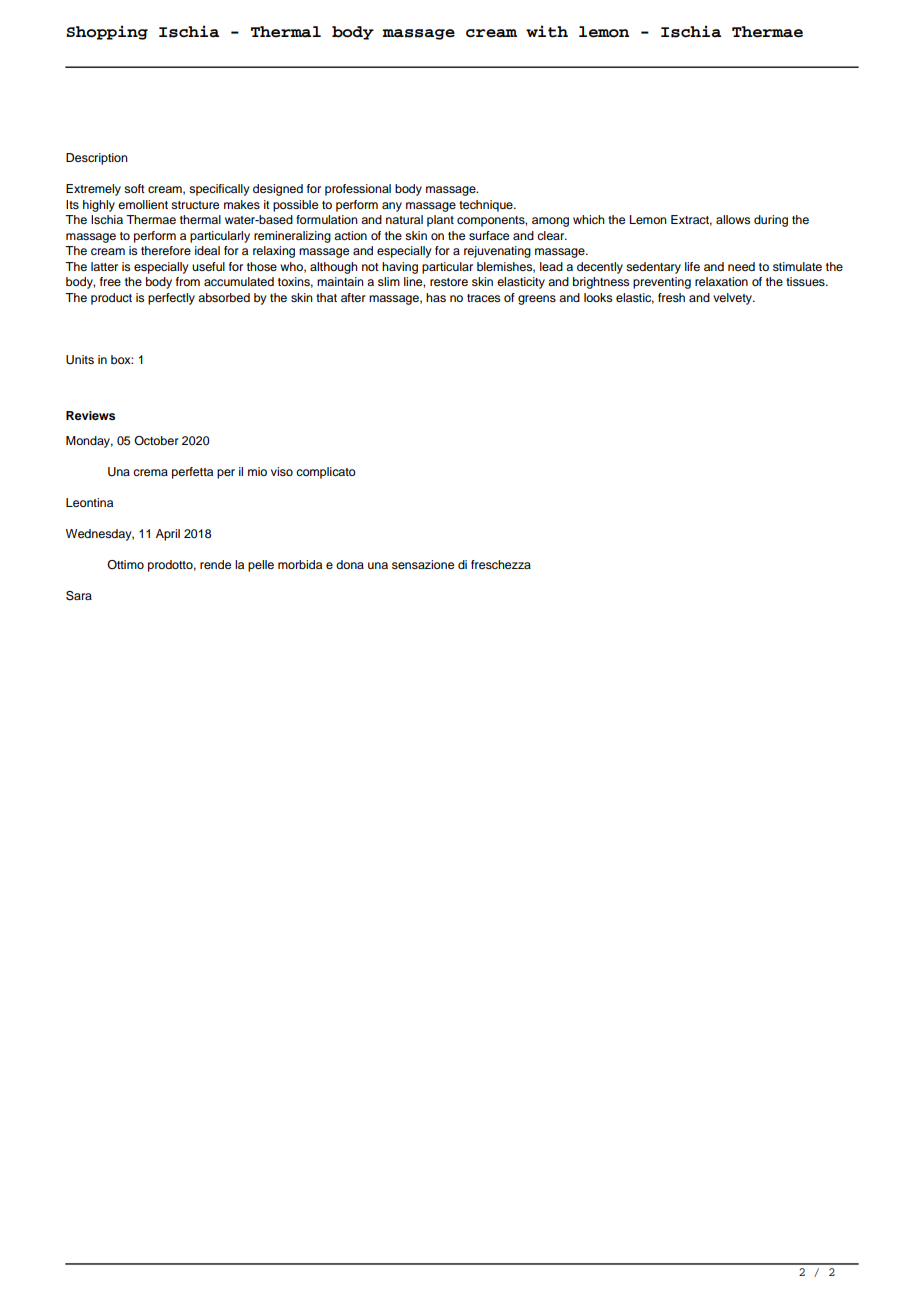 Image resolution: width=924 pixels, height=1308 pixels. What do you see at coordinates (733, 299) in the page?
I see `velvety` at bounding box center [733, 299].
